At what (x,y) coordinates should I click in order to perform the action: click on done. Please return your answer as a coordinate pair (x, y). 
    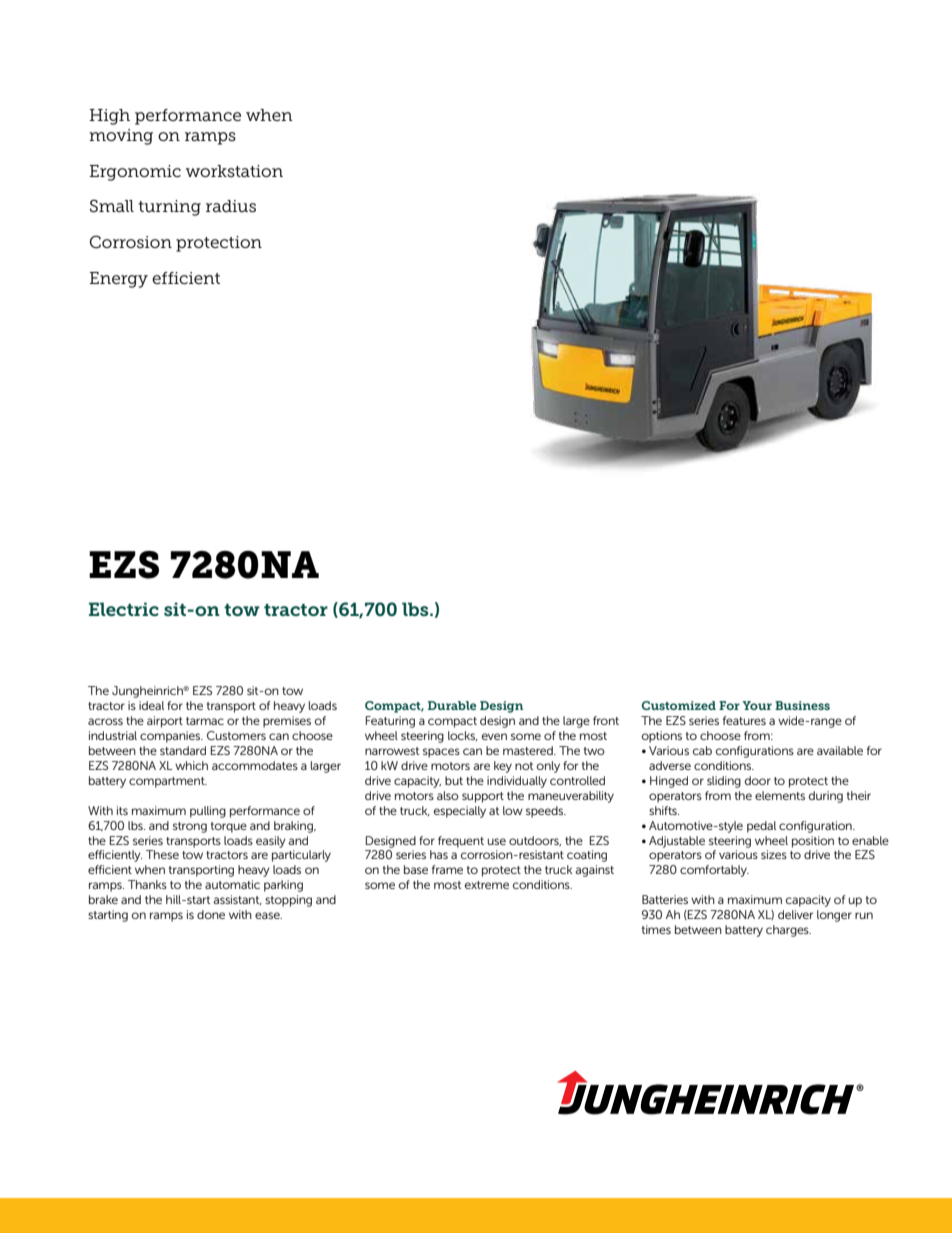
    Looking at the image, I should click on (211, 914).
